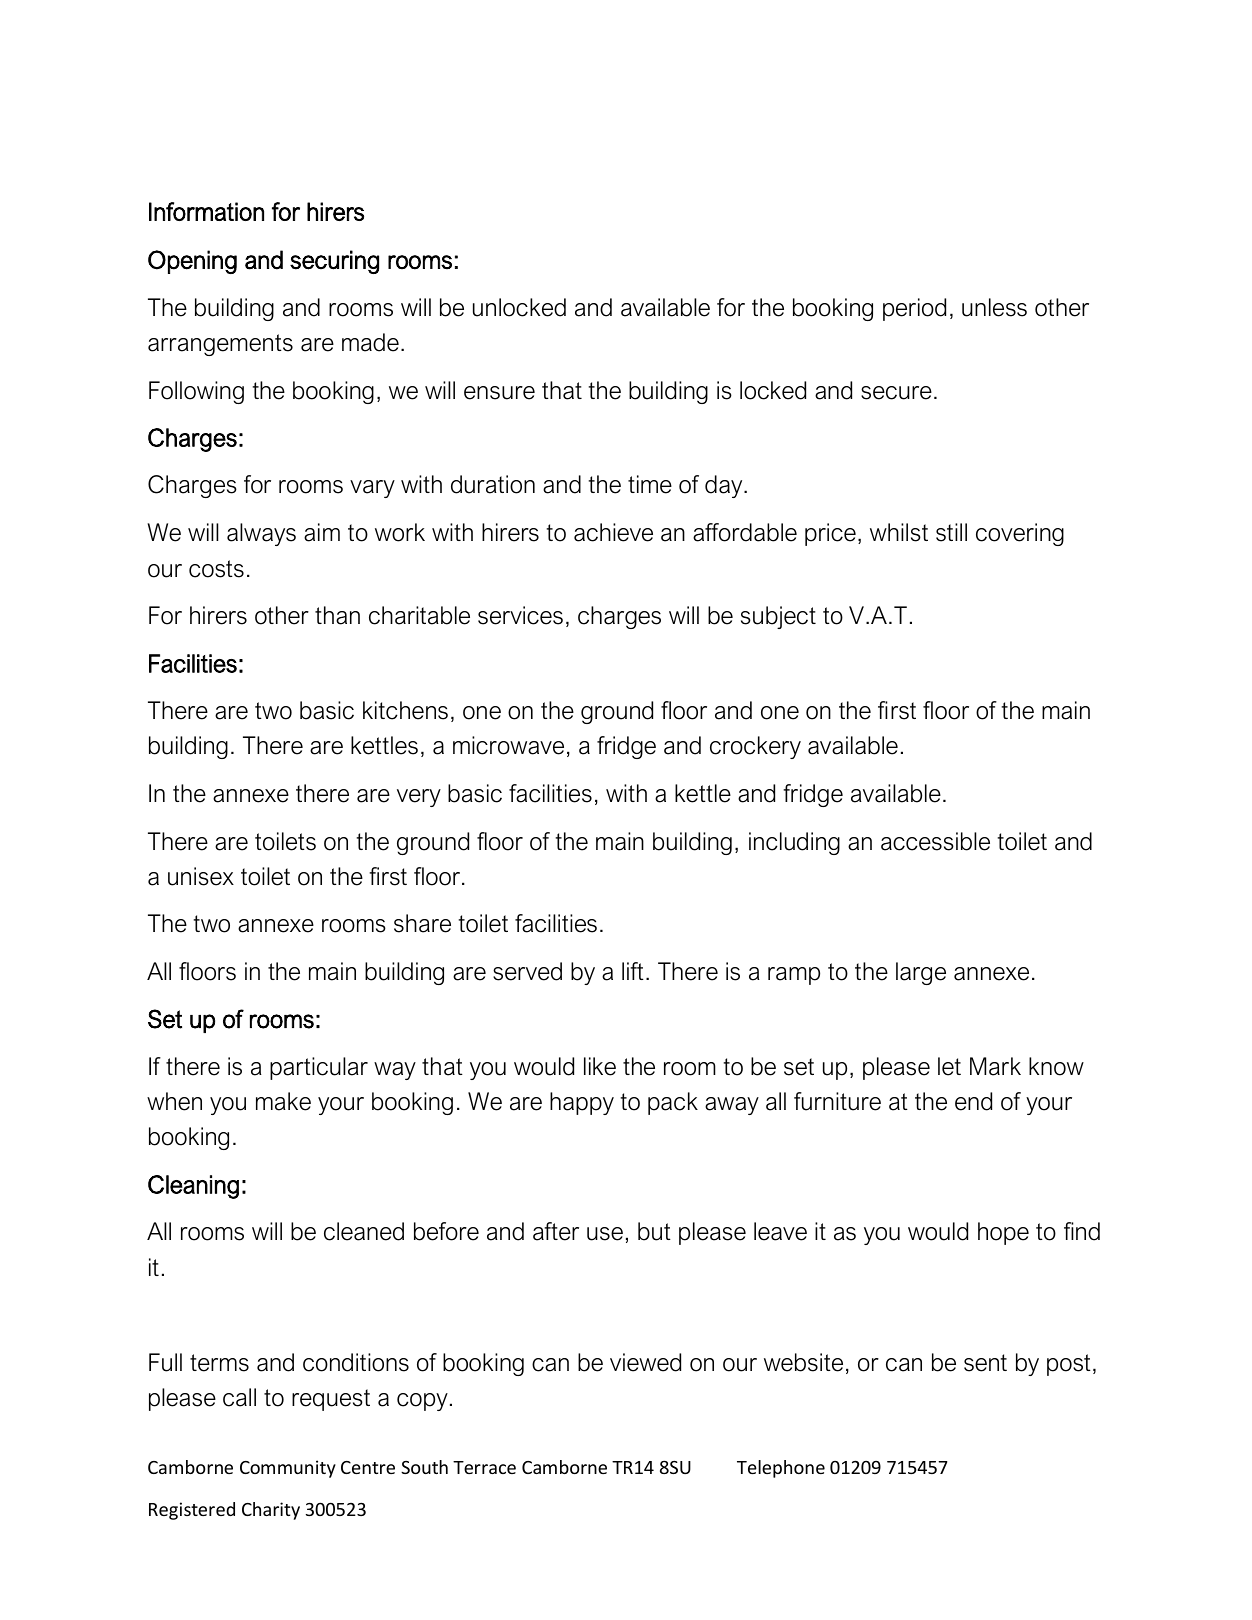 This image has height=1620, width=1252. What do you see at coordinates (499, 393) in the image?
I see `ensure` at bounding box center [499, 393].
